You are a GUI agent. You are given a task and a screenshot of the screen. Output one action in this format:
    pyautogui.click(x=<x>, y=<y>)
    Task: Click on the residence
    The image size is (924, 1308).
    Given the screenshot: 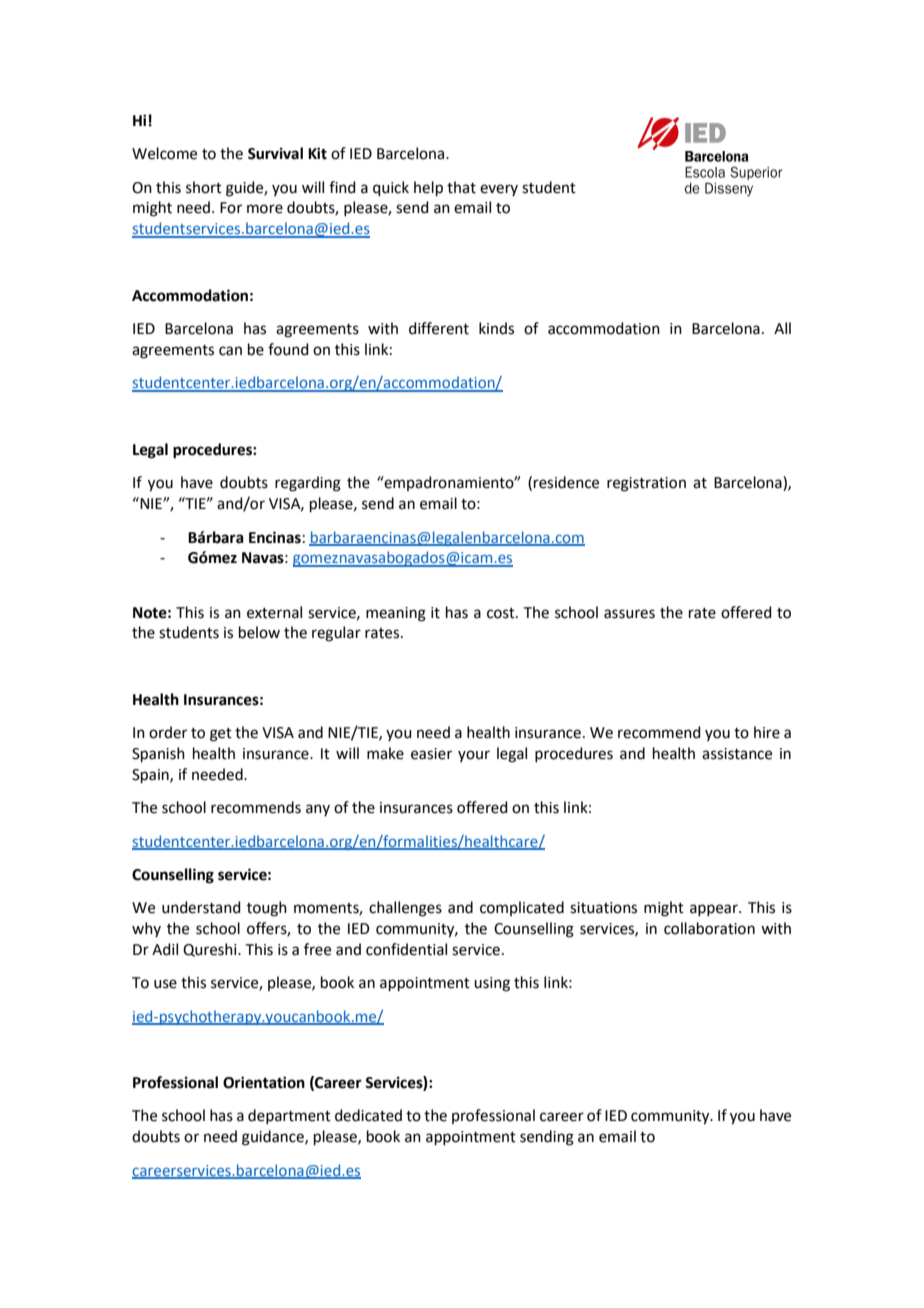 What is the action you would take?
    pyautogui.click(x=566, y=482)
